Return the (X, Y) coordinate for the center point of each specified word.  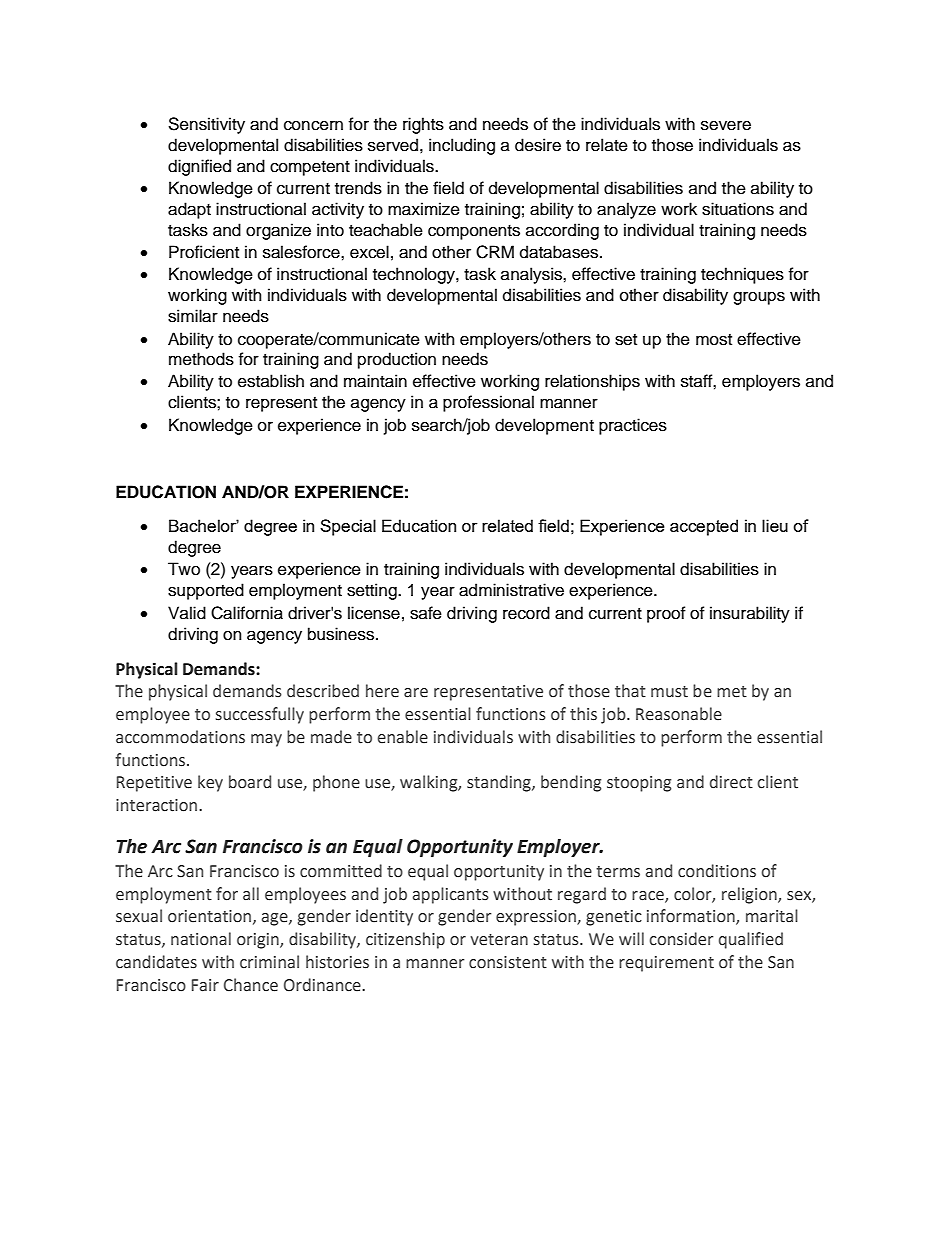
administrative (511, 590)
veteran (499, 940)
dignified (199, 167)
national (201, 939)
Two (184, 569)
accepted (704, 527)
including (462, 146)
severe (726, 125)
